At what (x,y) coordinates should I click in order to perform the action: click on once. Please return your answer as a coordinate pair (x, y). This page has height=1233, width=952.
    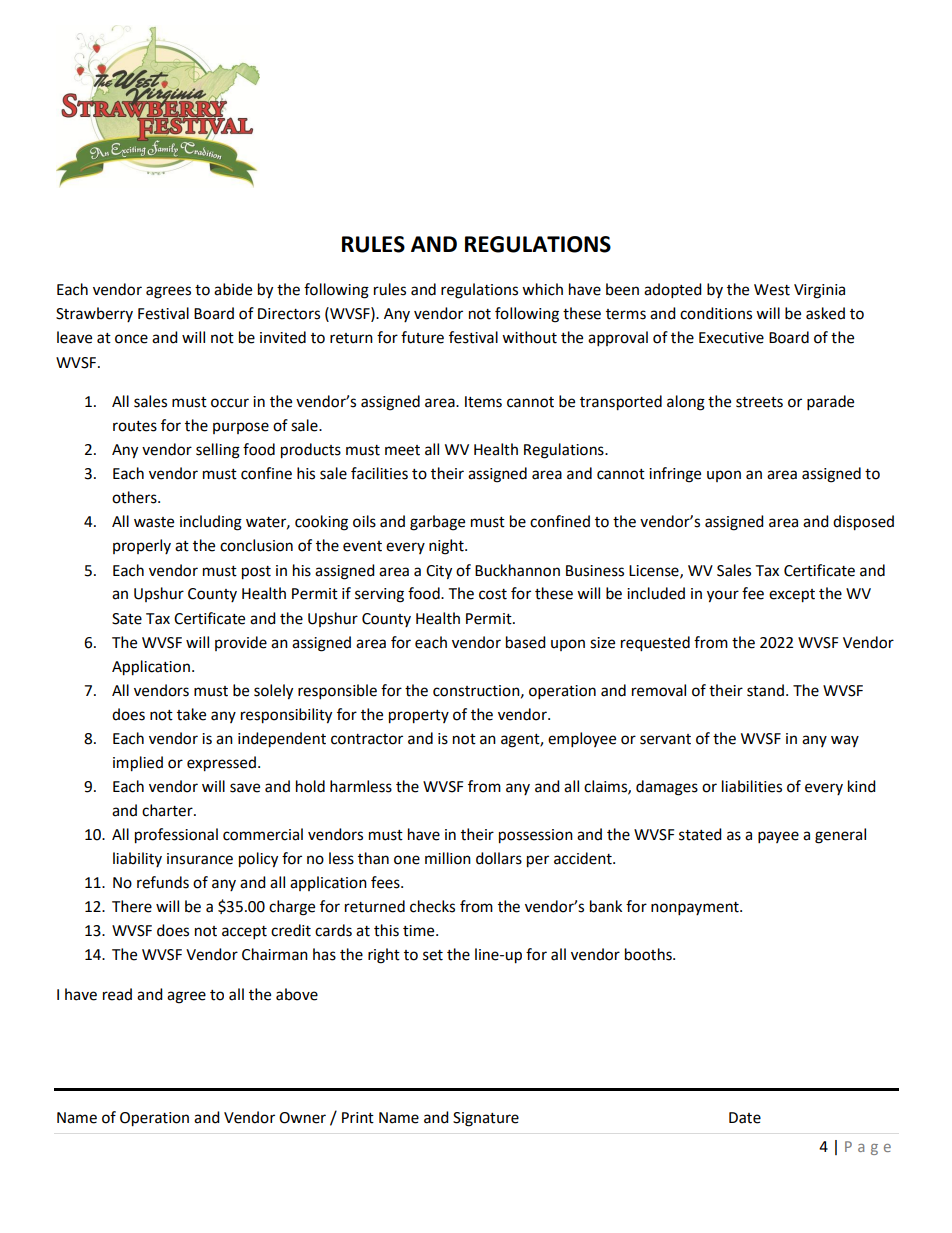
    Looking at the image, I should click on (131, 339).
